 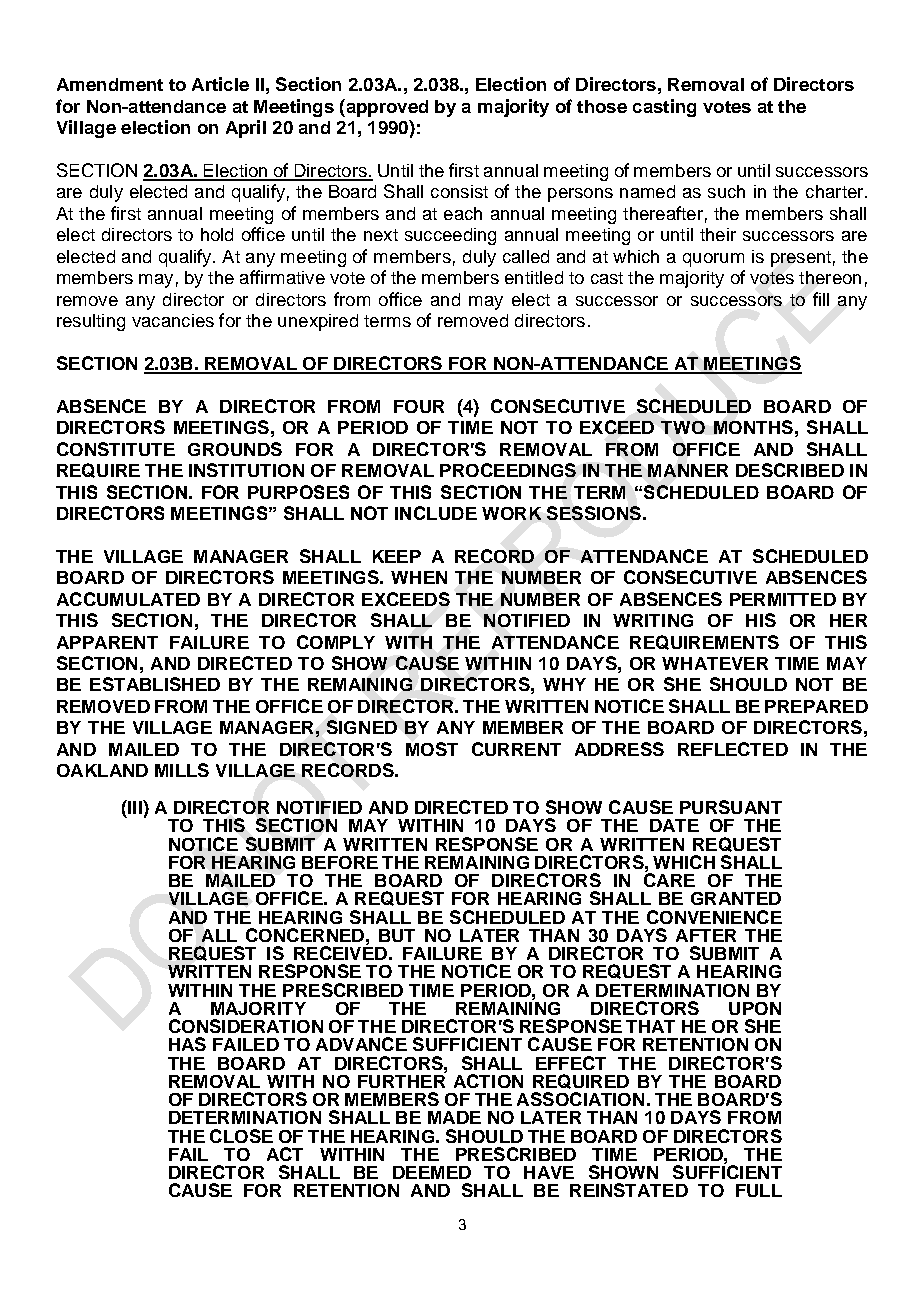 What do you see at coordinates (759, 1190) in the page?
I see `FULL` at bounding box center [759, 1190].
